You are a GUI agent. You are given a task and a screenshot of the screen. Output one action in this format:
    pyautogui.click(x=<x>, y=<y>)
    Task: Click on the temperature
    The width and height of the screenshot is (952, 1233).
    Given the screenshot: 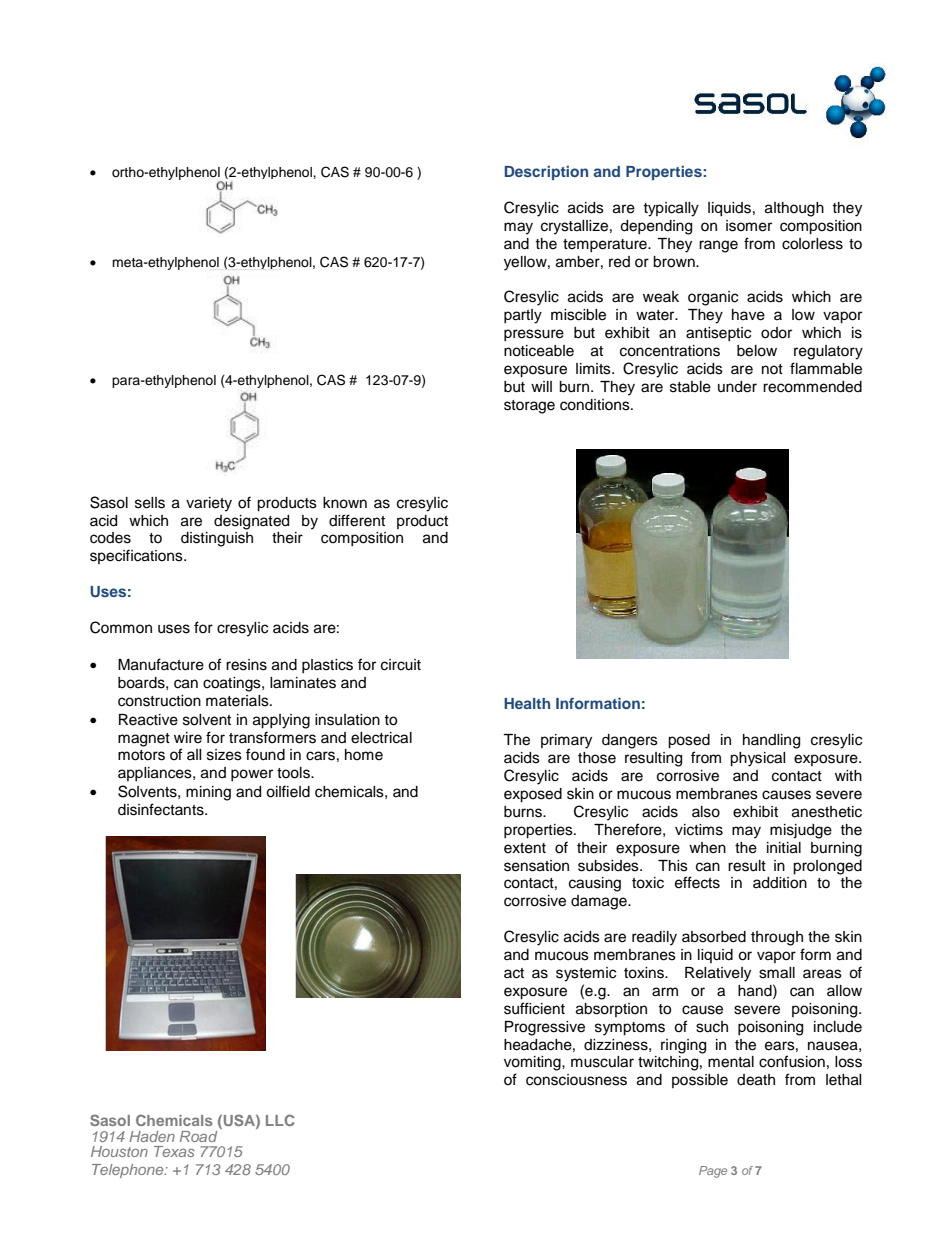 What is the action you would take?
    pyautogui.click(x=606, y=245)
